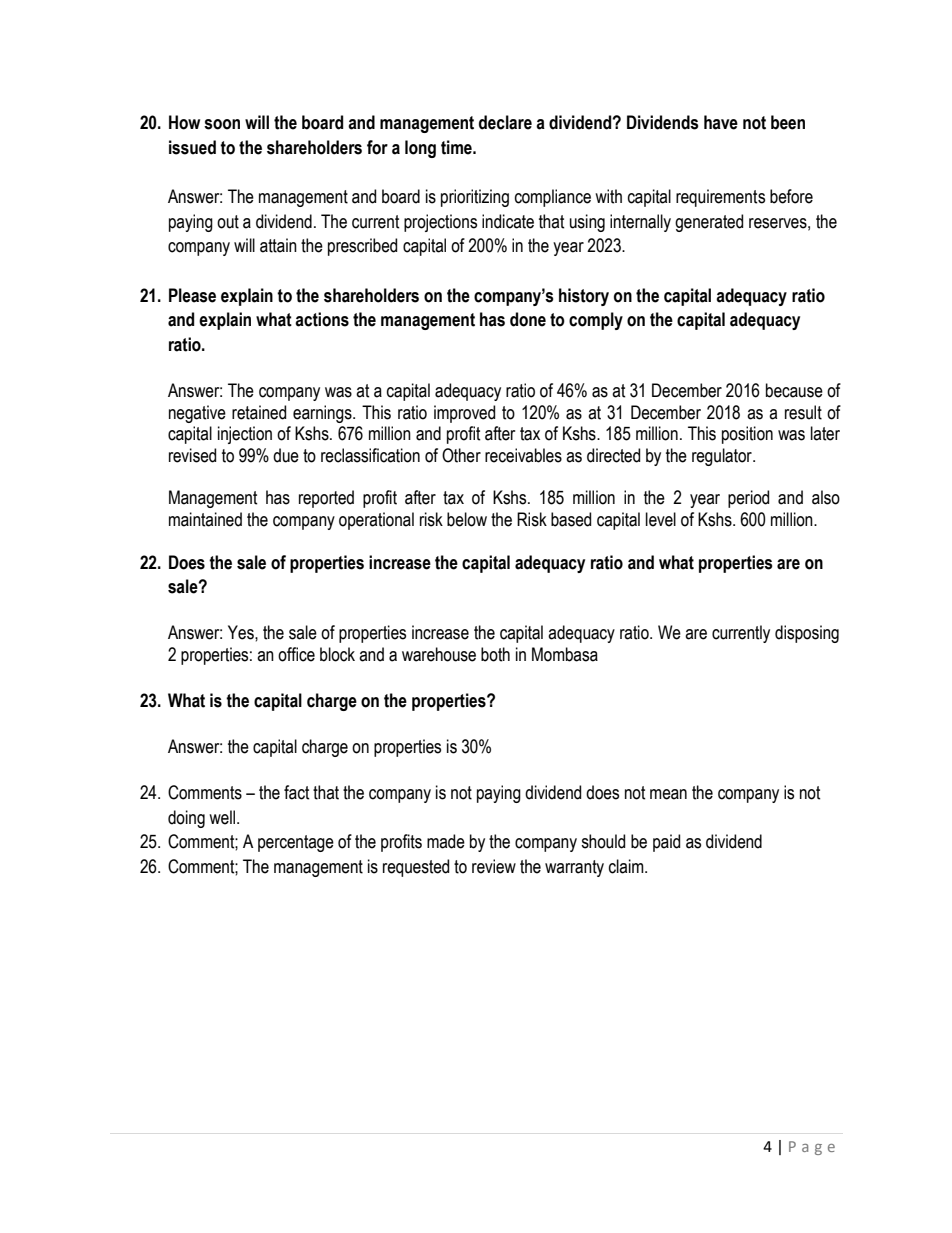  I want to click on disposing, so click(807, 634).
